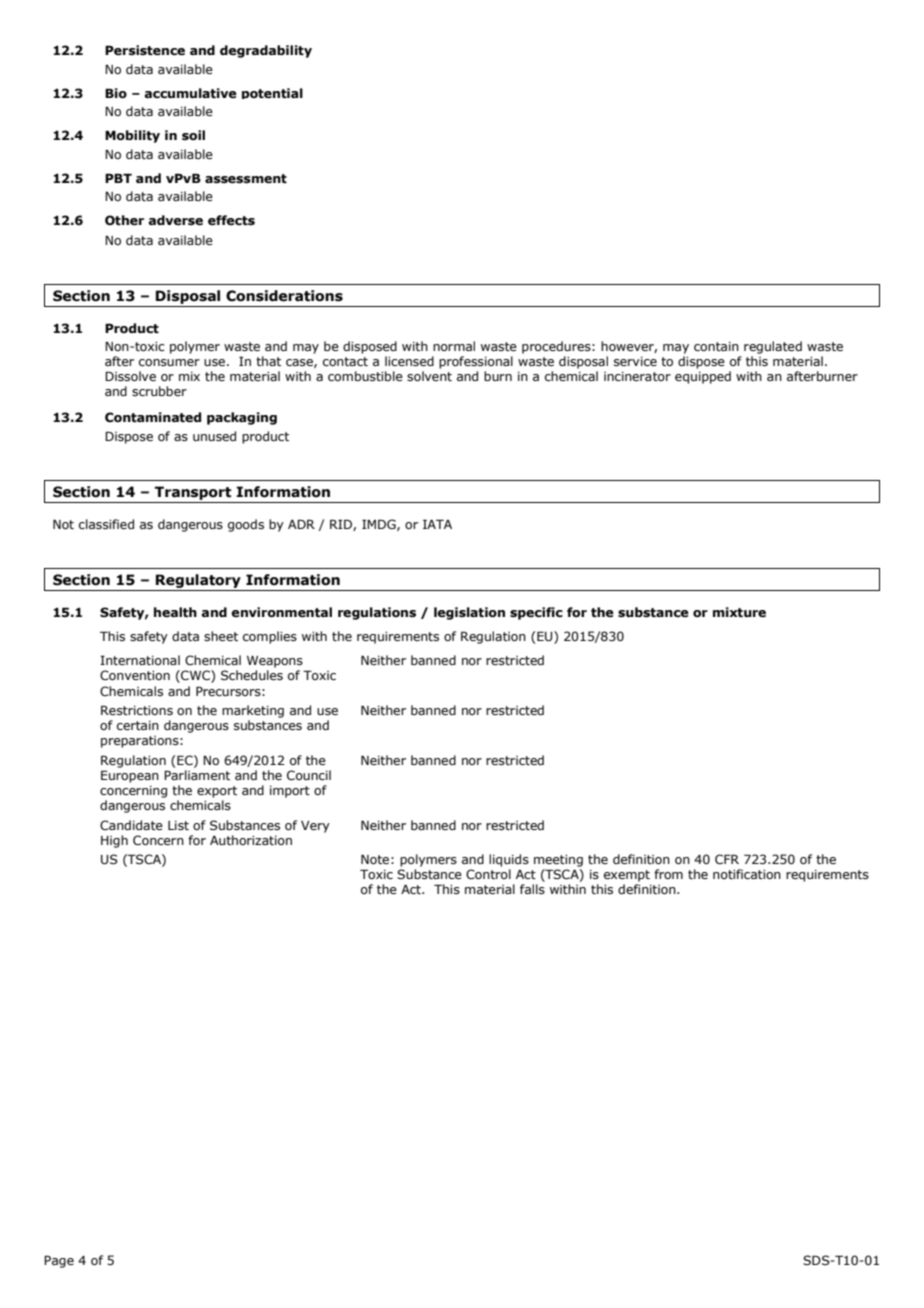 The width and height of the screenshot is (924, 1308). I want to click on Candidate, so click(131, 825).
